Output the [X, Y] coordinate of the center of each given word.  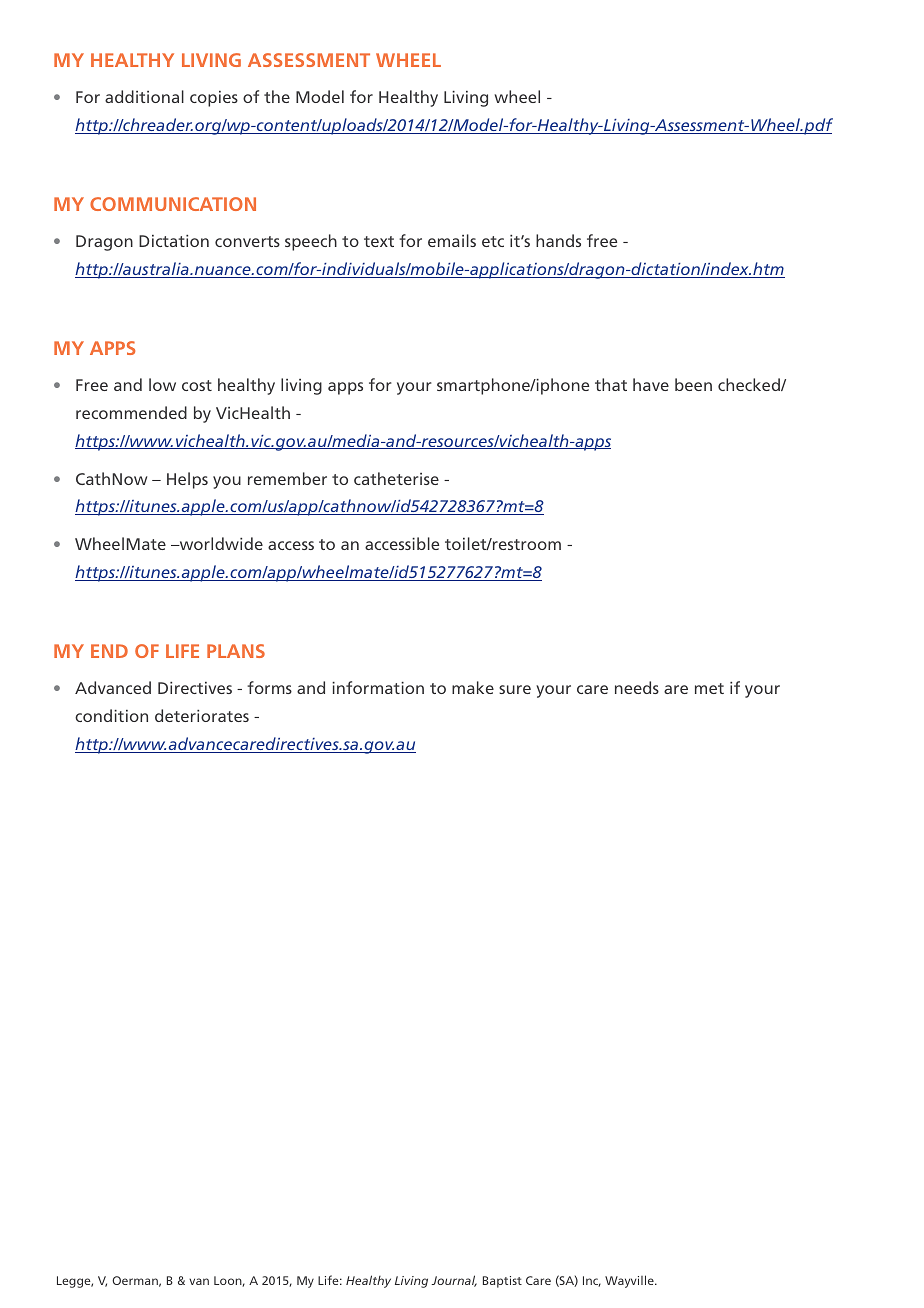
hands [558, 240]
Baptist [502, 1282]
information [378, 687]
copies [214, 99]
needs [637, 687]
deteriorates [202, 715]
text [379, 241]
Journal [454, 1281]
